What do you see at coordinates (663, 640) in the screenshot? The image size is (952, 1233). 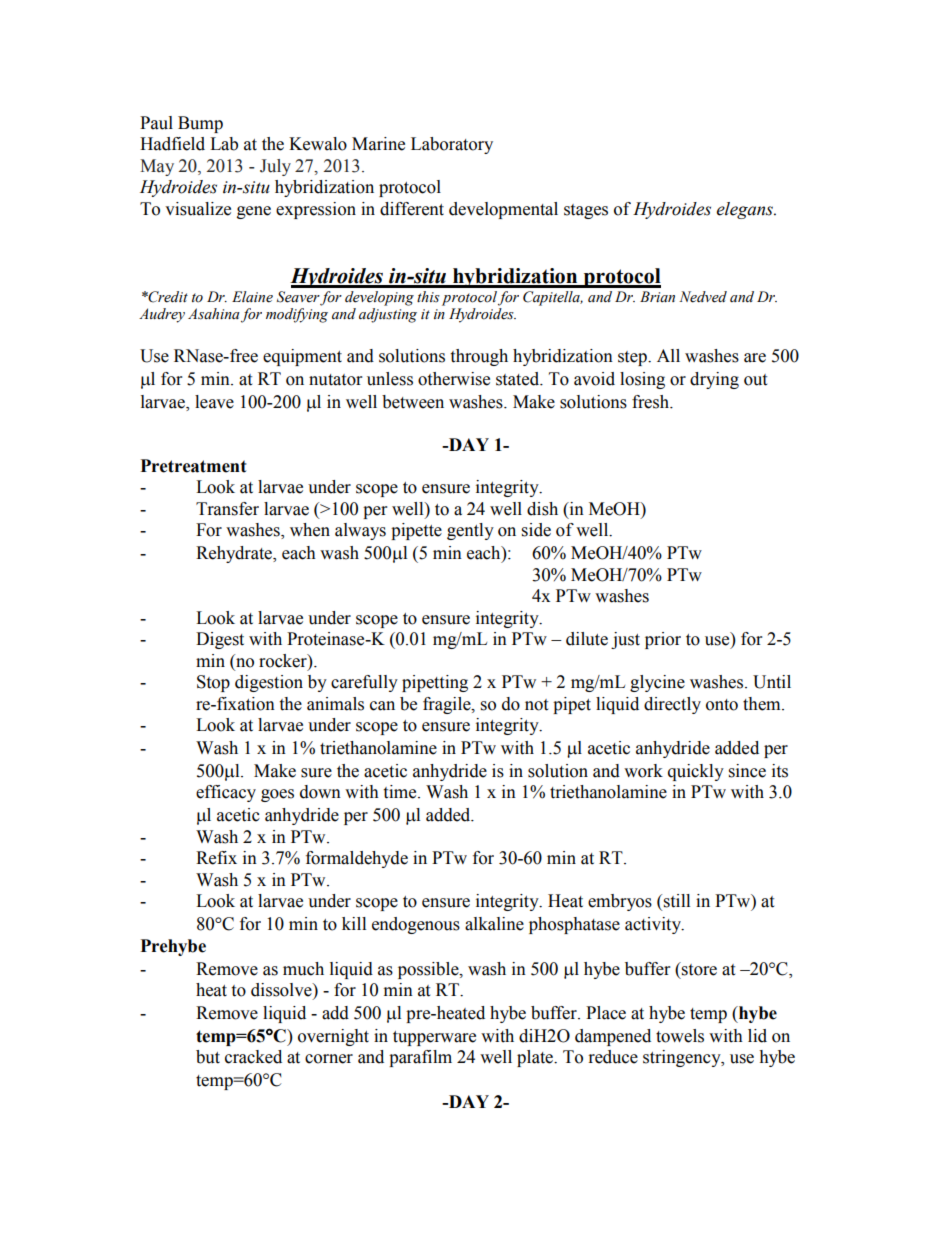 I see `prior` at bounding box center [663, 640].
